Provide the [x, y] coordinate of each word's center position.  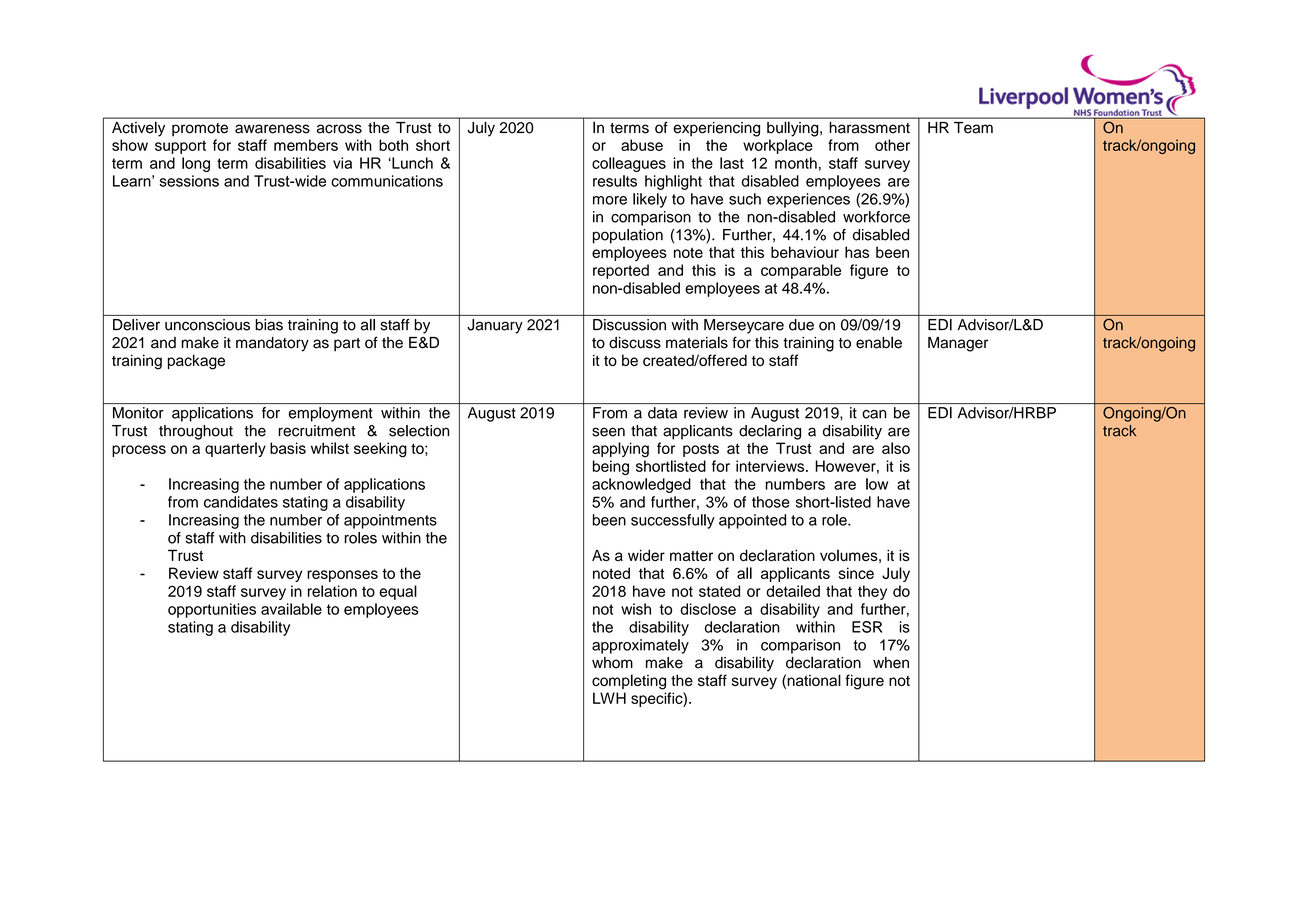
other [892, 145]
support [180, 147]
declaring [770, 432]
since [856, 573]
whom [612, 663]
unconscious [207, 325]
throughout [196, 432]
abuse [642, 145]
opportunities [212, 610]
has [857, 252]
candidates [241, 502]
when [891, 663]
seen [608, 432]
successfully [673, 521]
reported [621, 271]
